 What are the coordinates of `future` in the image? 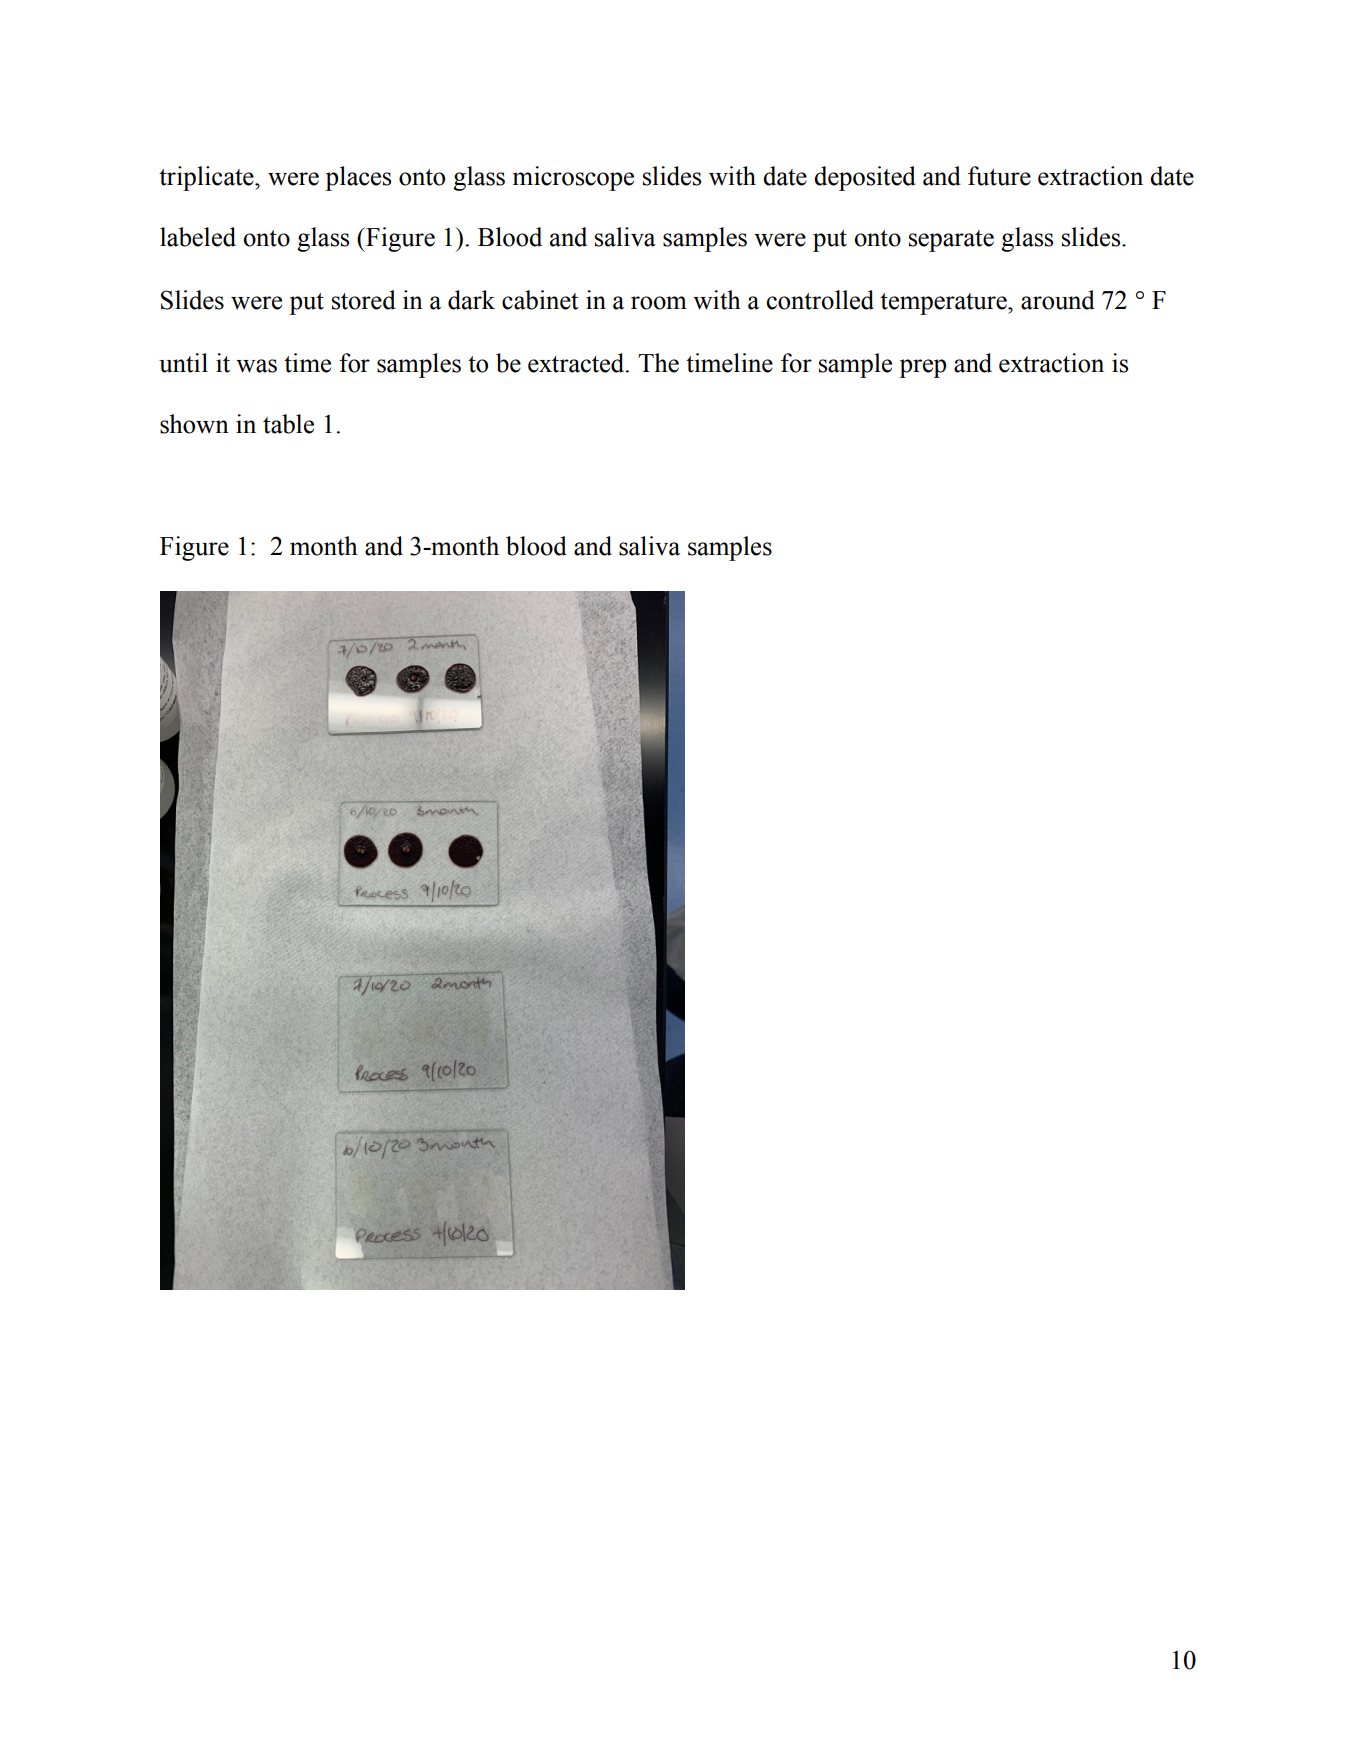 It's located at (999, 176).
